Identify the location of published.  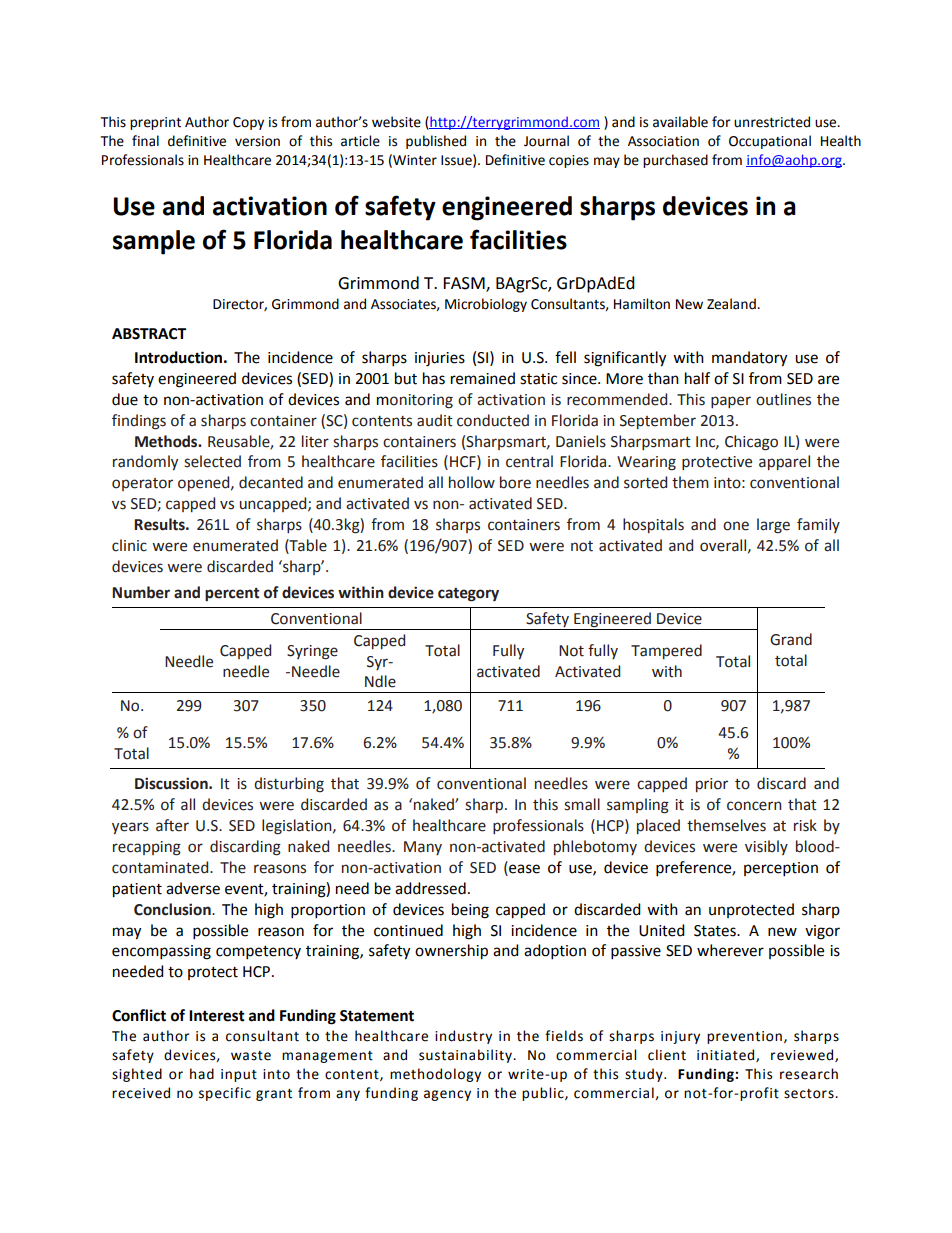
(436, 142).
